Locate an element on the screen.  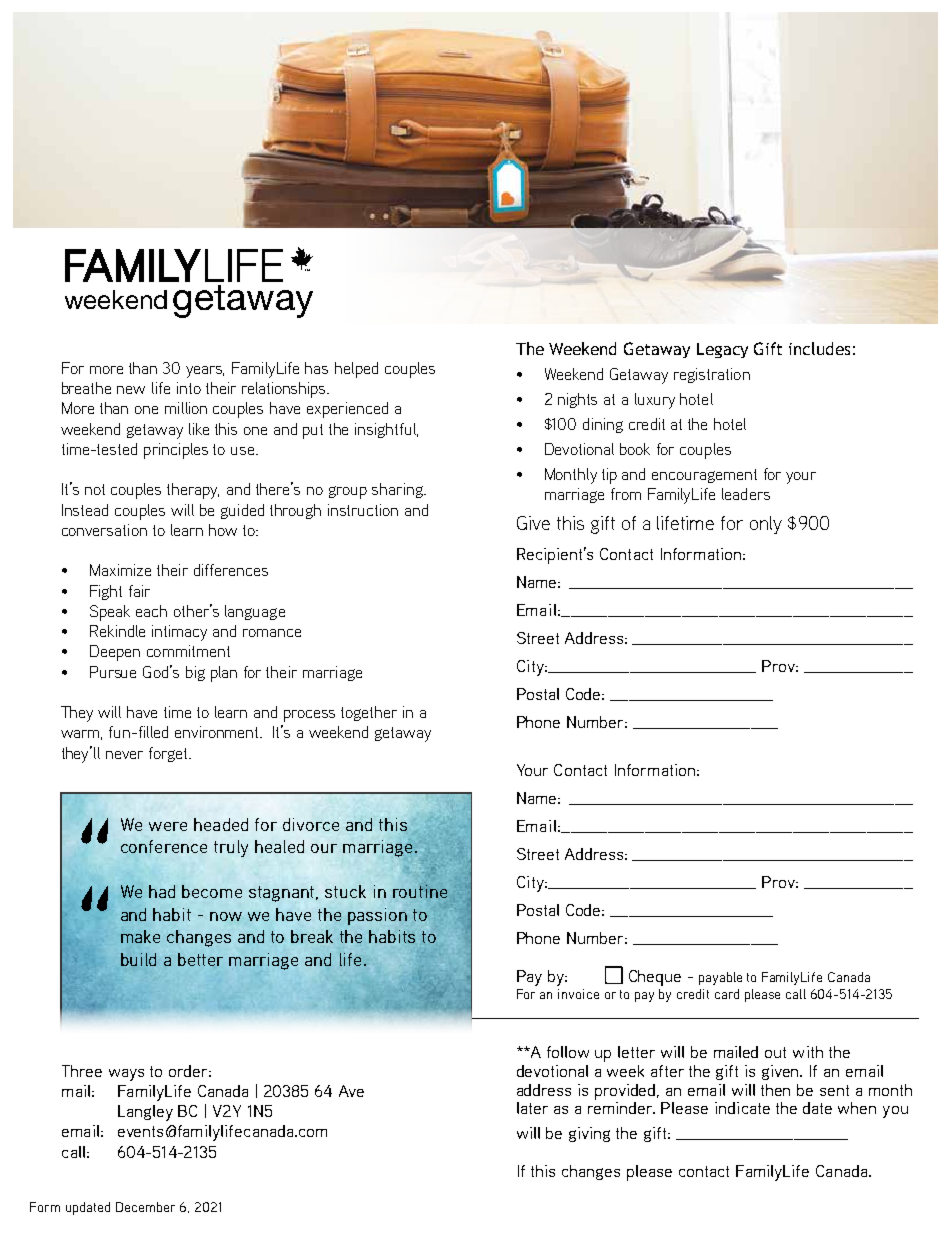
fair is located at coordinates (139, 591).
